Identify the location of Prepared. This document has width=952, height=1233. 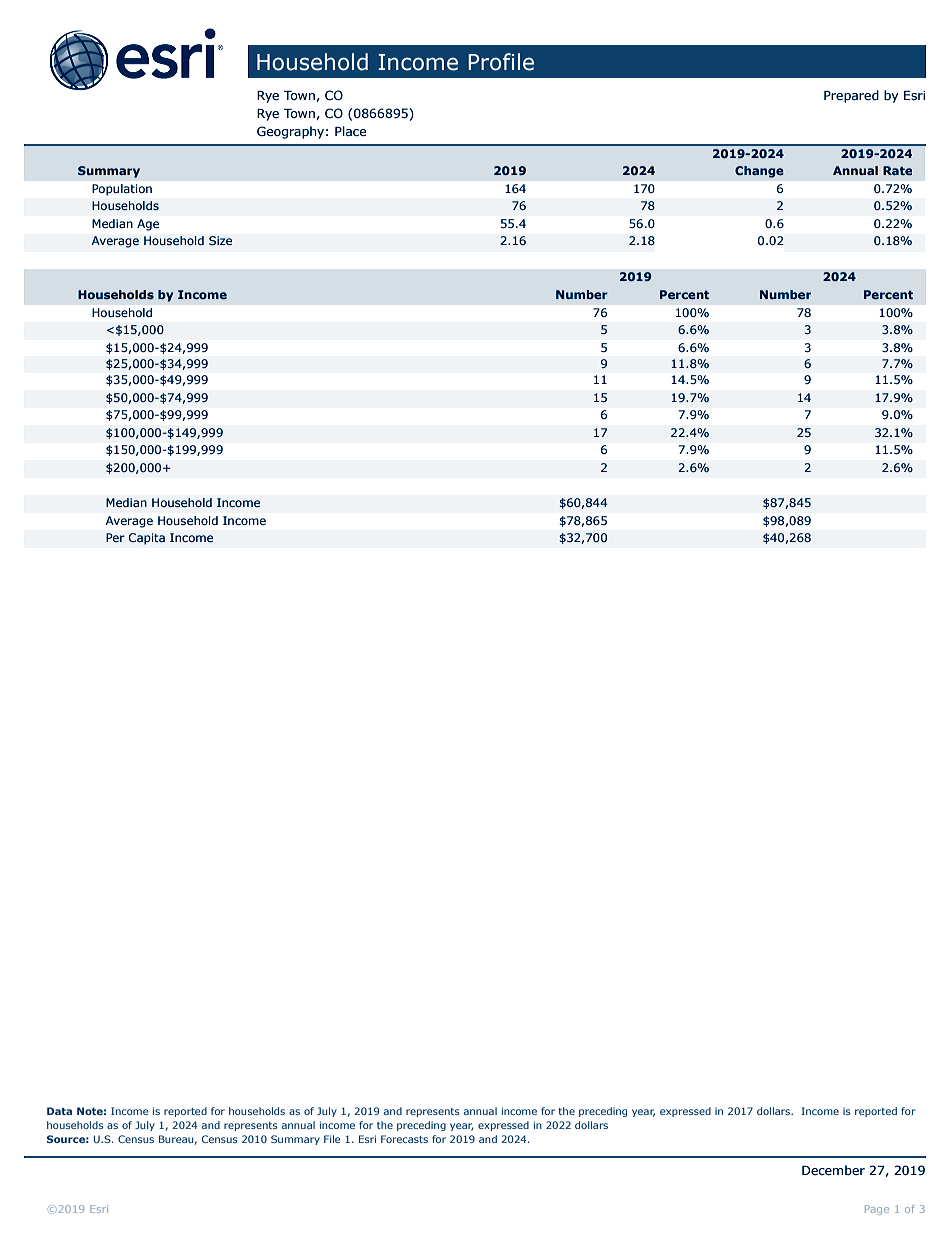
(851, 96).
